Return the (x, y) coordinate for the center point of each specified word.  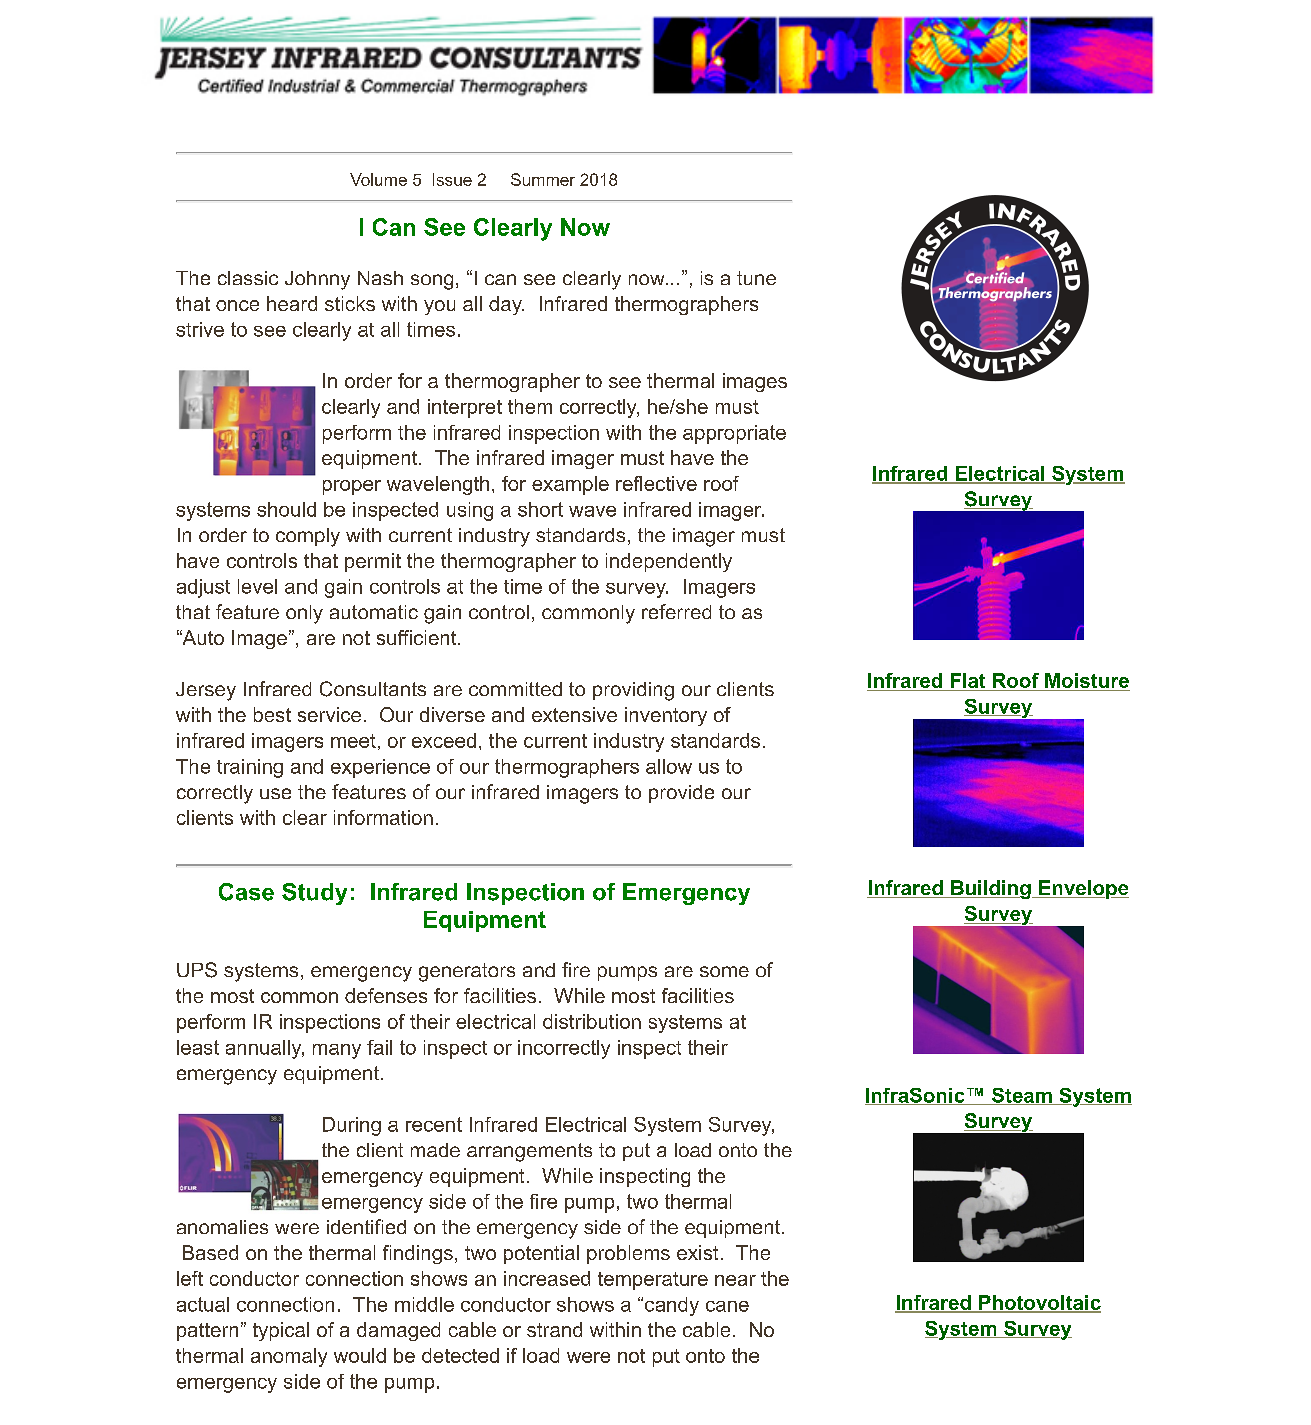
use (275, 793)
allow (669, 766)
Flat (968, 680)
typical (281, 1331)
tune (756, 278)
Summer (543, 179)
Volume (378, 179)
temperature (653, 1281)
